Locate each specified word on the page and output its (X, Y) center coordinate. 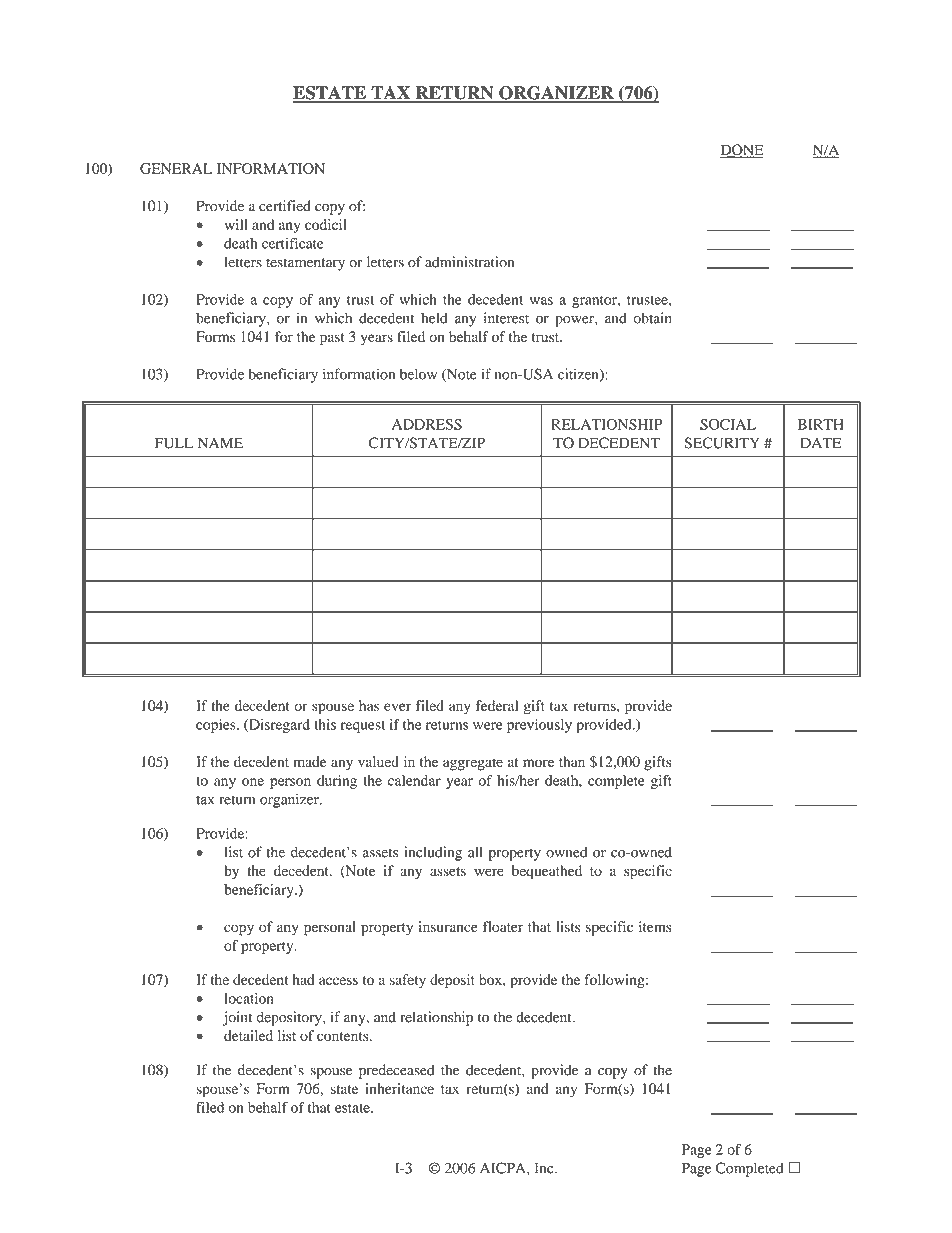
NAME (220, 443)
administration (469, 262)
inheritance (399, 1088)
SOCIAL (728, 424)
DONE (742, 151)
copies (217, 726)
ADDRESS (427, 424)
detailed (248, 1035)
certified (285, 206)
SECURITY (722, 443)
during (337, 782)
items (655, 926)
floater (503, 926)
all (475, 852)
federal (497, 705)
